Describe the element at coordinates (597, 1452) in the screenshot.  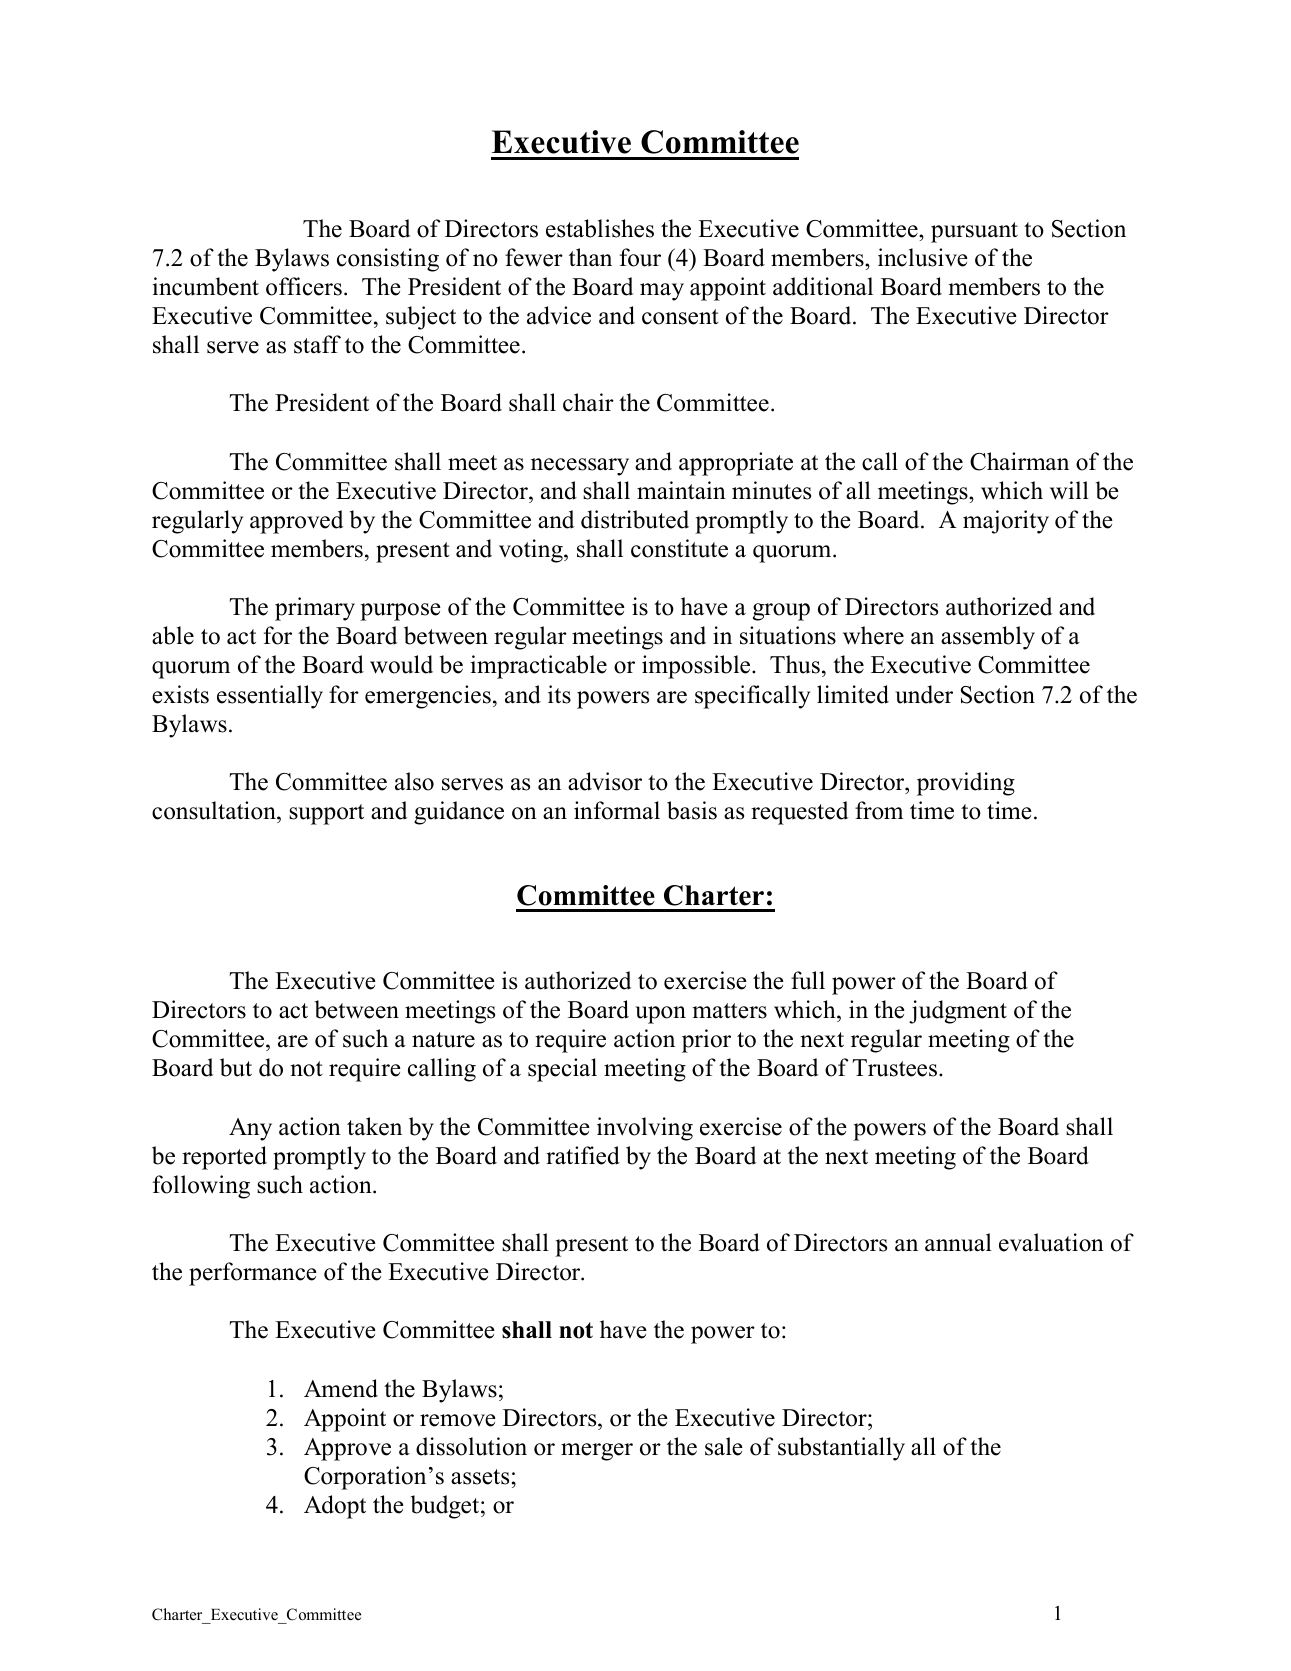
I see `merger` at that location.
